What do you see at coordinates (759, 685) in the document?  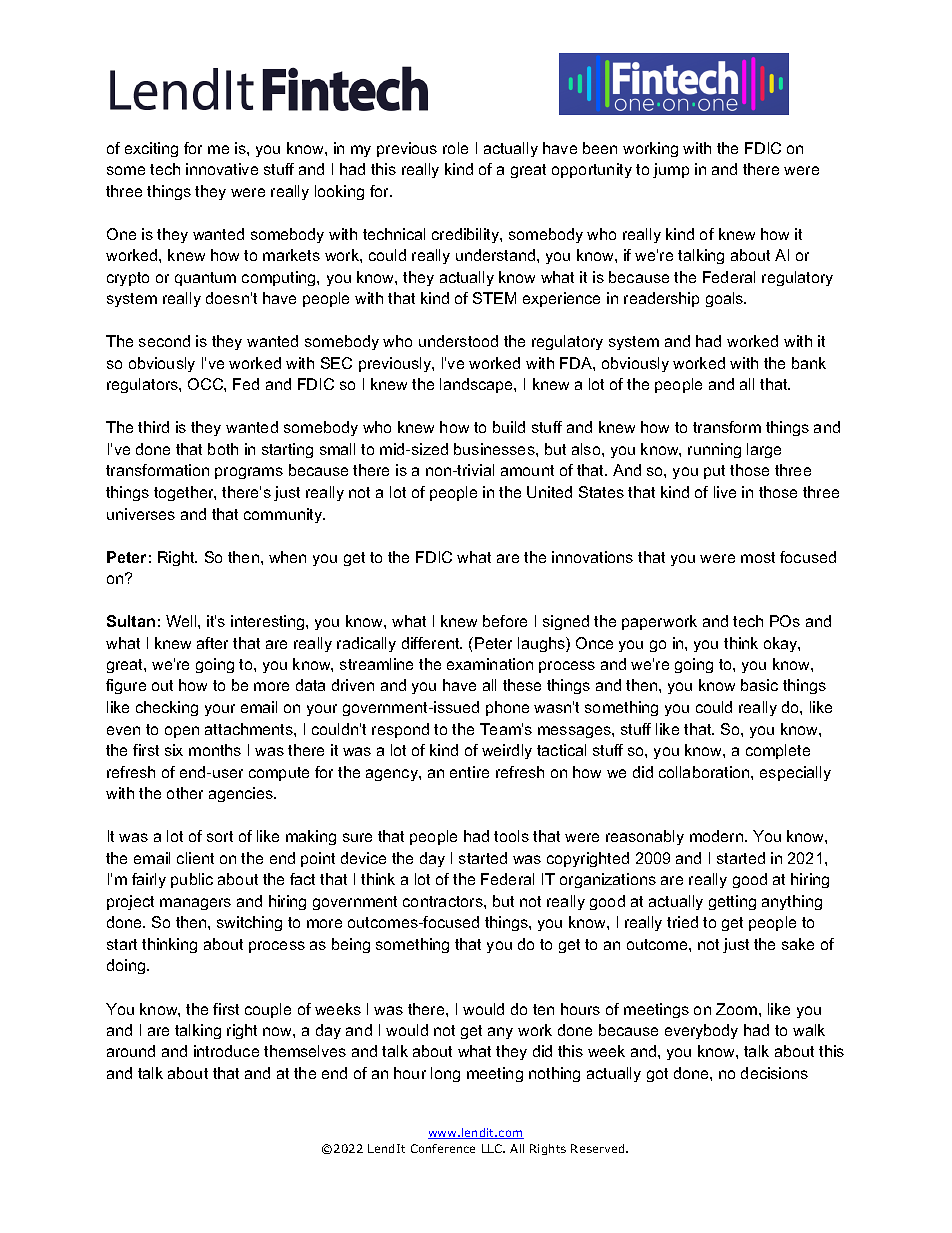 I see `basic` at bounding box center [759, 685].
